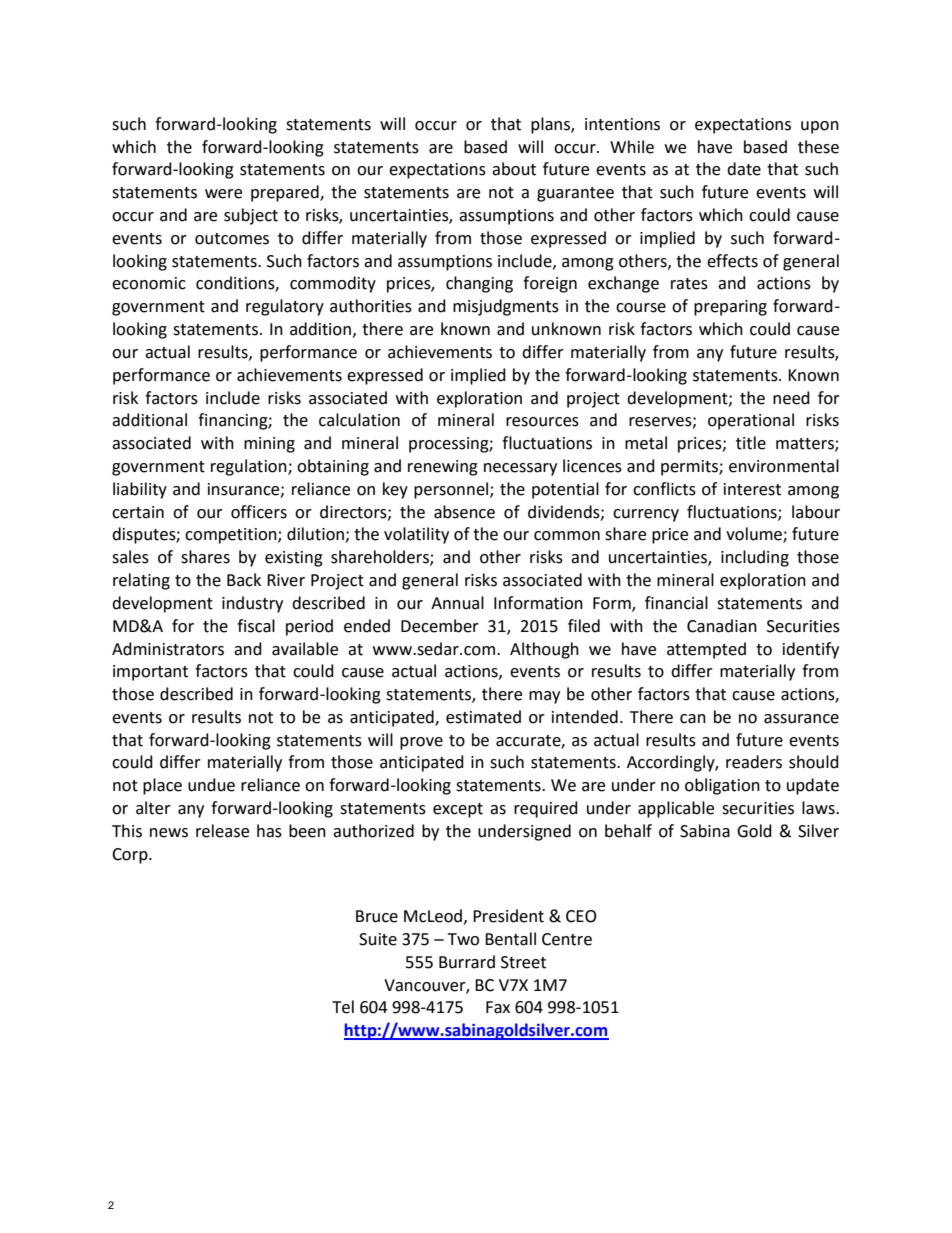  Describe the element at coordinates (567, 939) in the screenshot. I see `Centre` at that location.
